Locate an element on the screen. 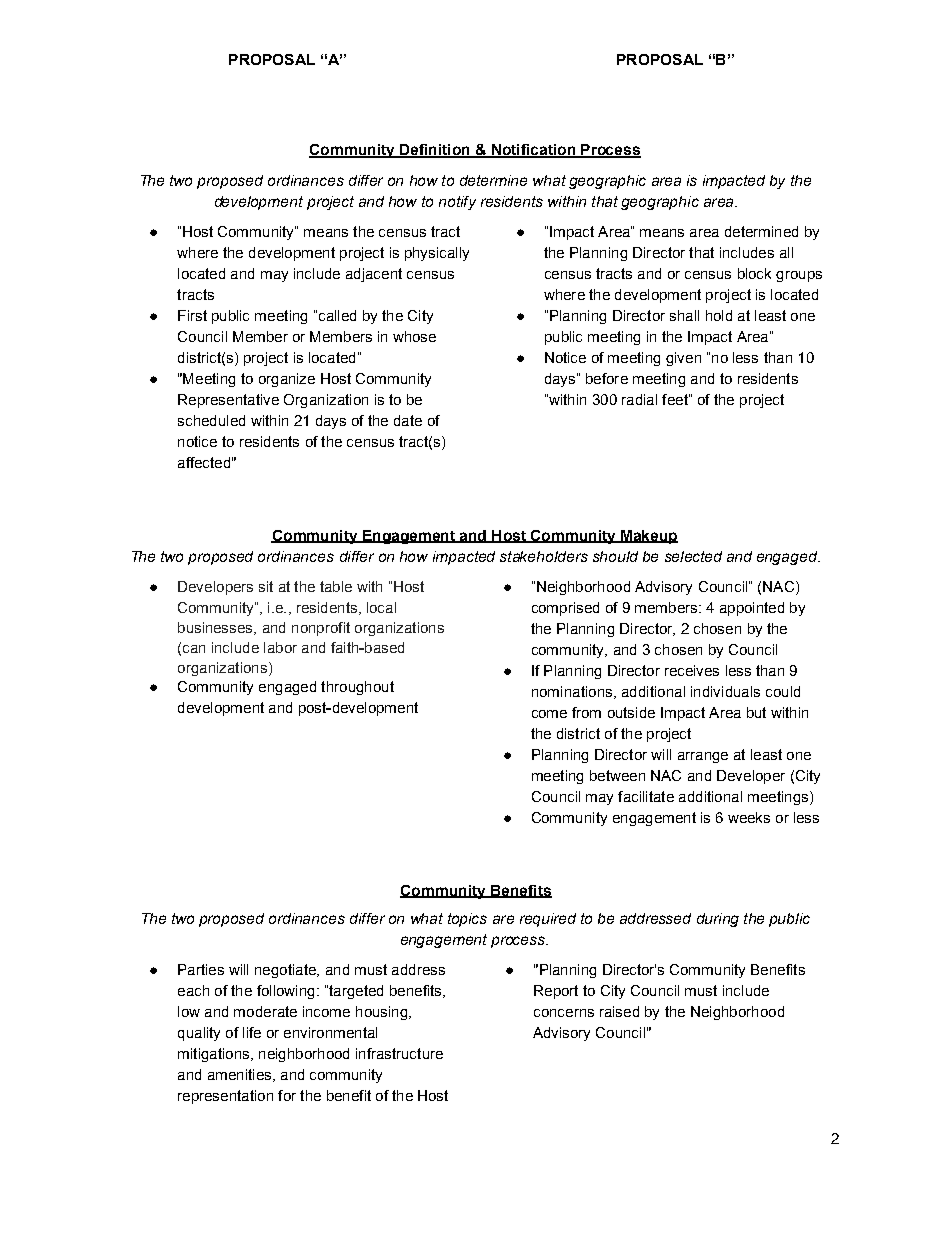 This screenshot has width=952, height=1233. comprised is located at coordinates (565, 609).
